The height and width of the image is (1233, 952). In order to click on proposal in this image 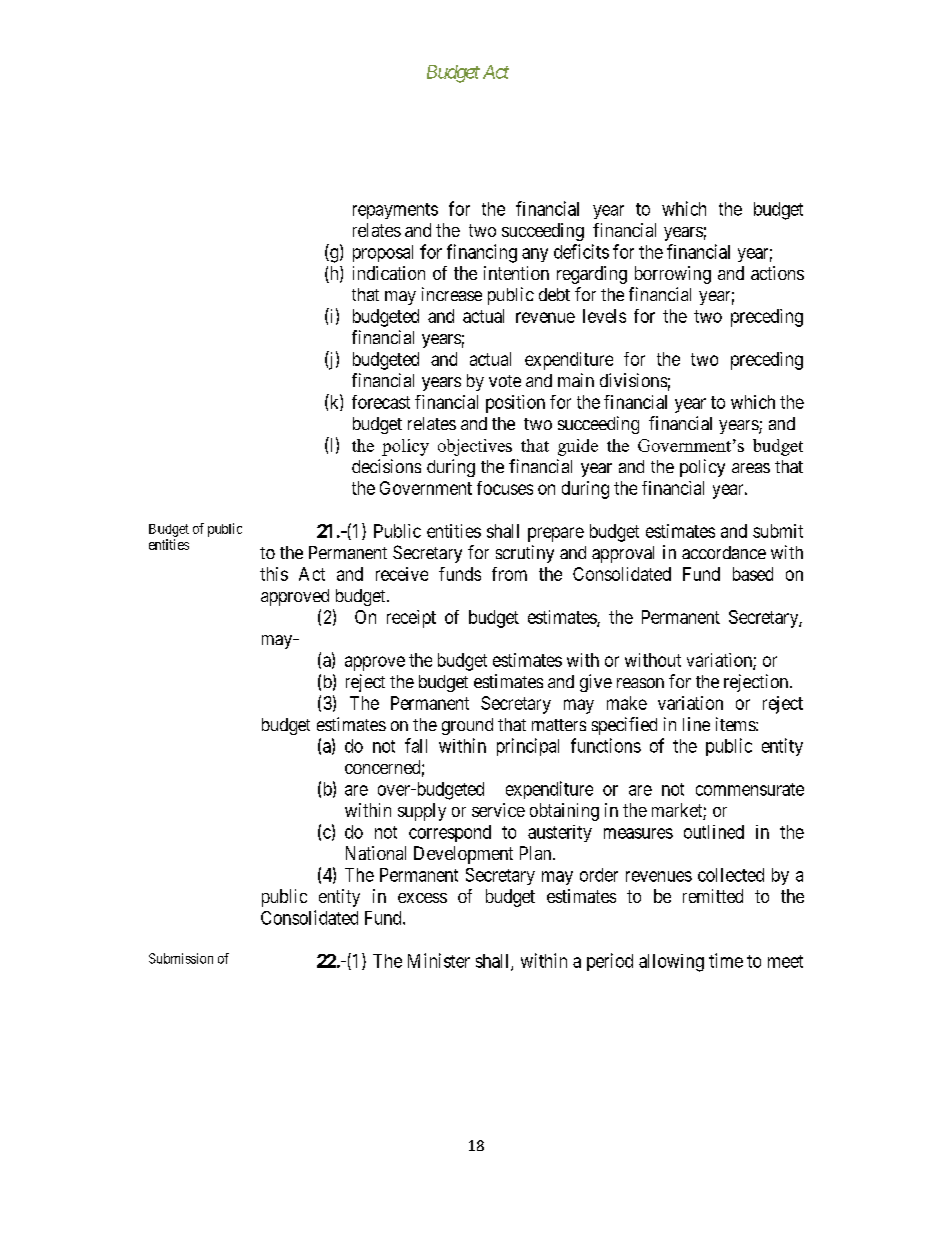, I will do `click(383, 253)`.
